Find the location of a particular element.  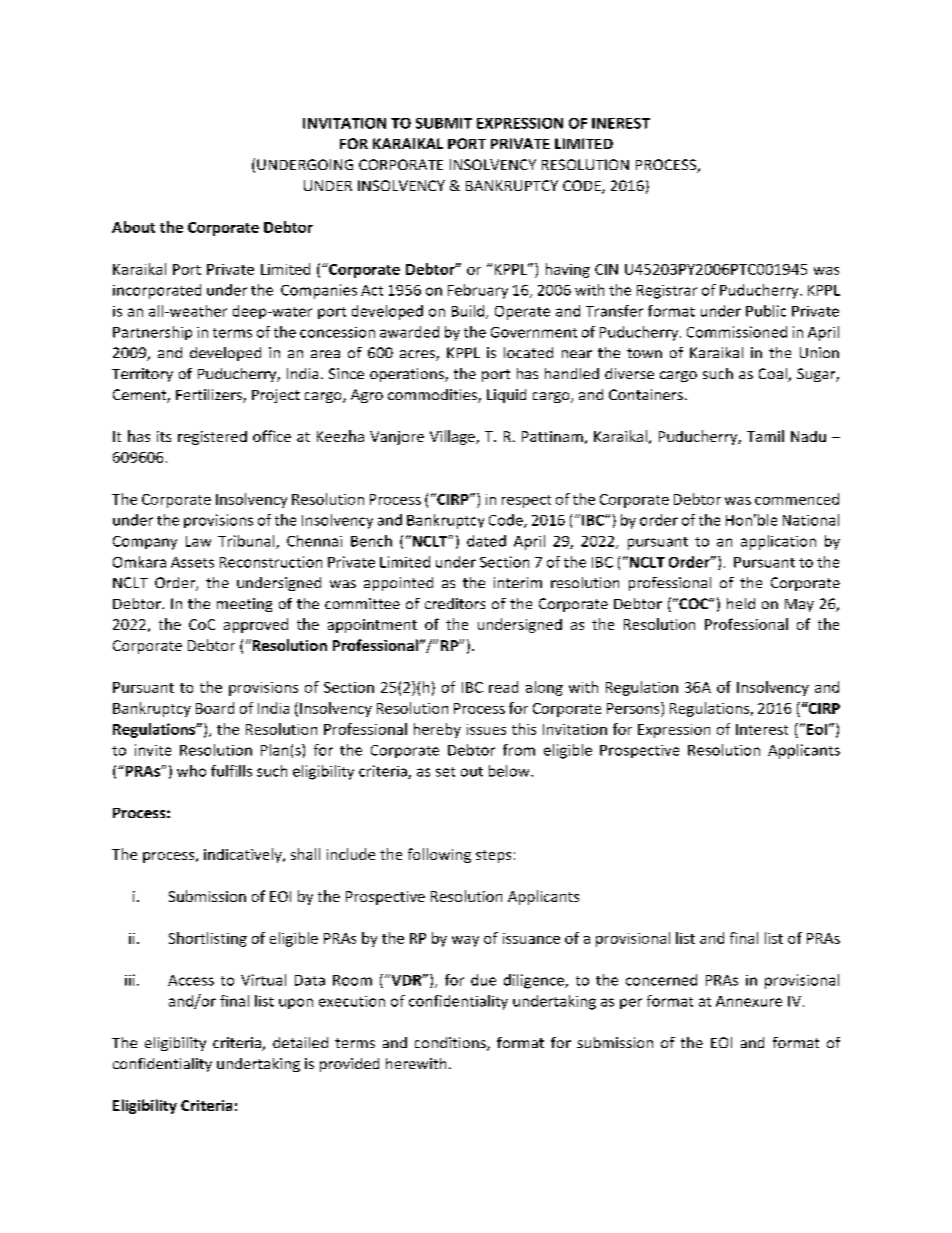

creditors is located at coordinates (455, 603).
